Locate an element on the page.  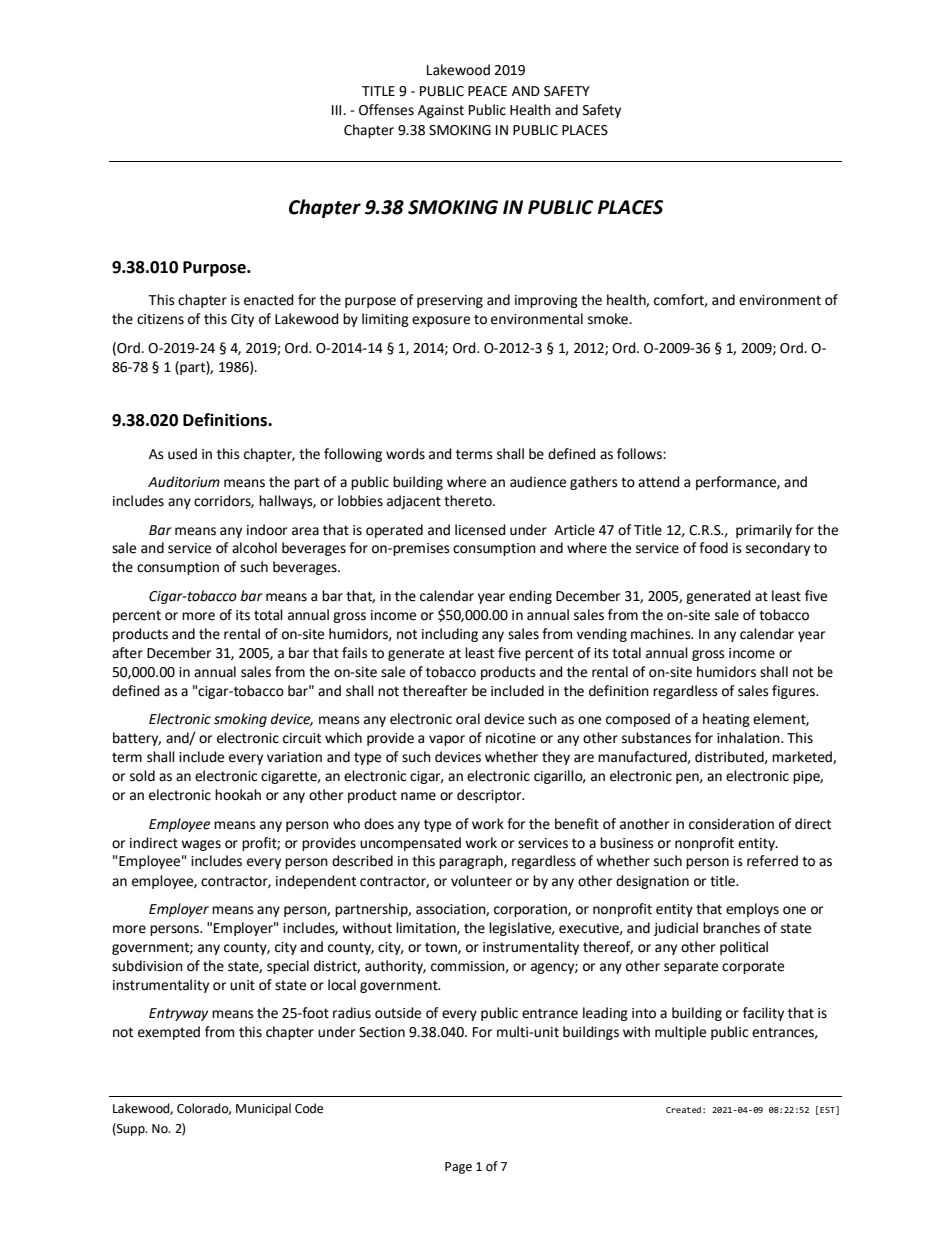
thereto is located at coordinates (469, 501).
